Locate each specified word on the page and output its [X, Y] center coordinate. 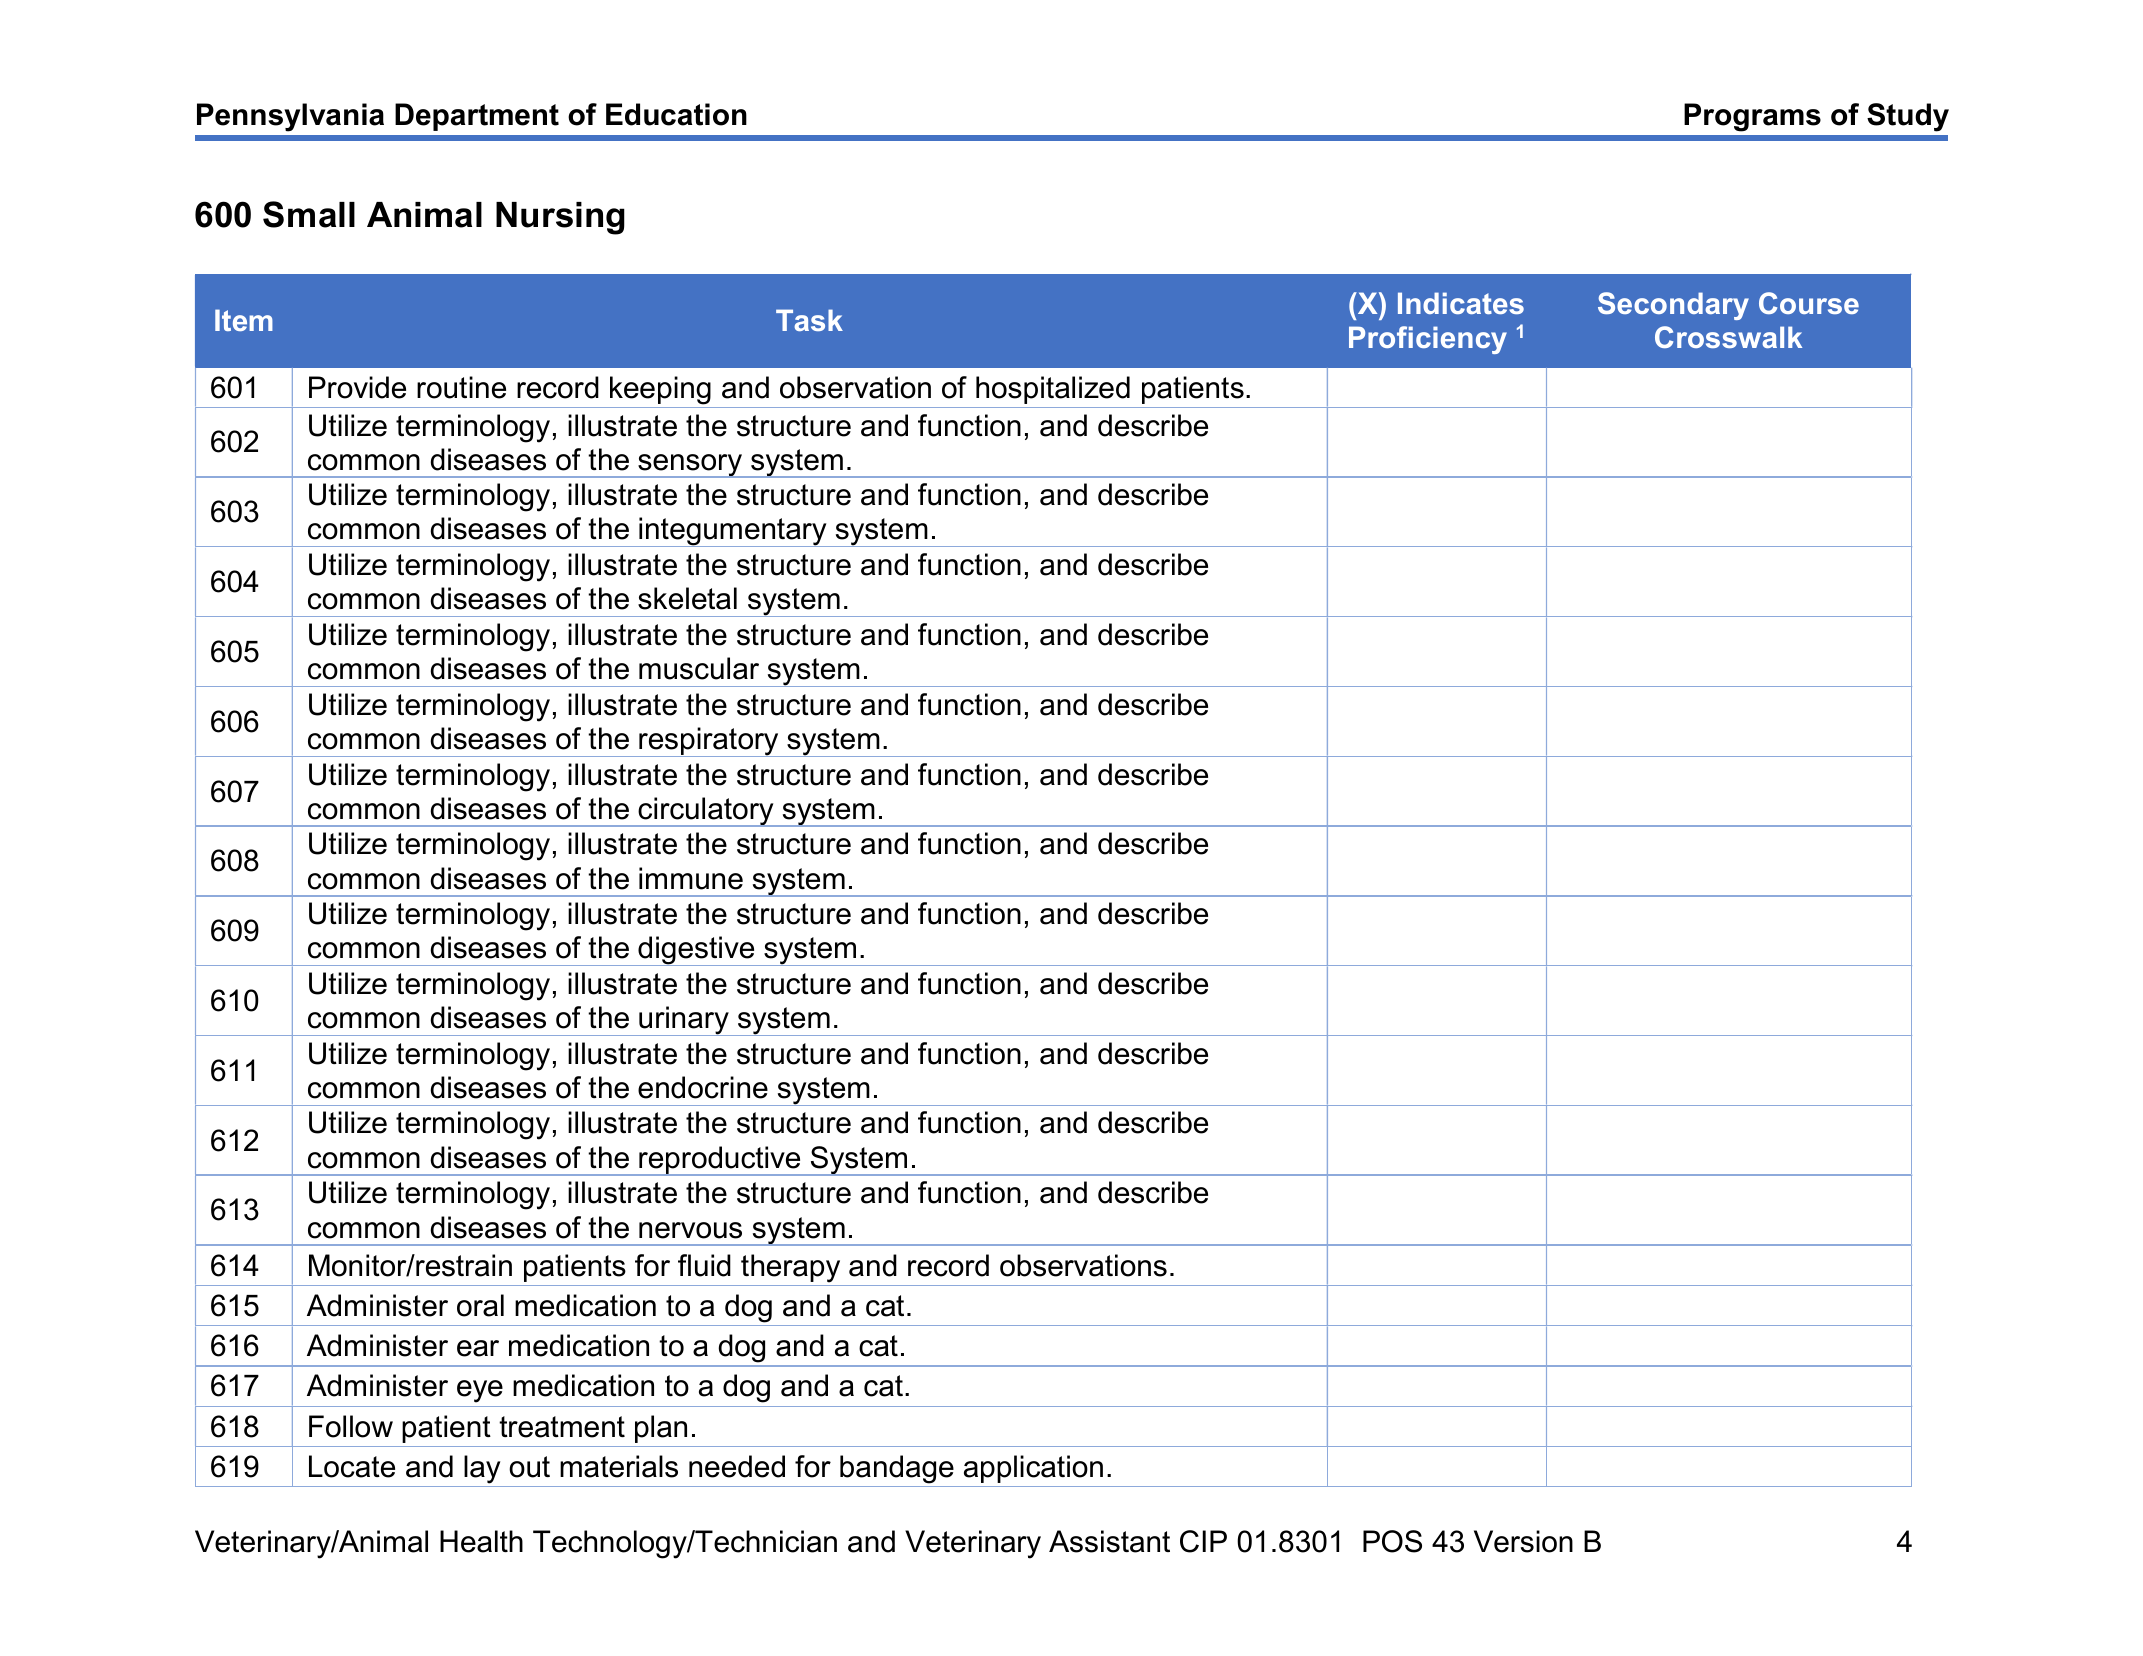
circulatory [706, 812]
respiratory [709, 742]
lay [482, 1469]
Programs [1752, 117]
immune [691, 878]
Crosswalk [1728, 337]
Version [1523, 1541]
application [1033, 1469]
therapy [790, 1268]
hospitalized [1053, 390]
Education [676, 114]
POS [1392, 1541]
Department [477, 117]
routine [461, 387]
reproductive [720, 1161]
